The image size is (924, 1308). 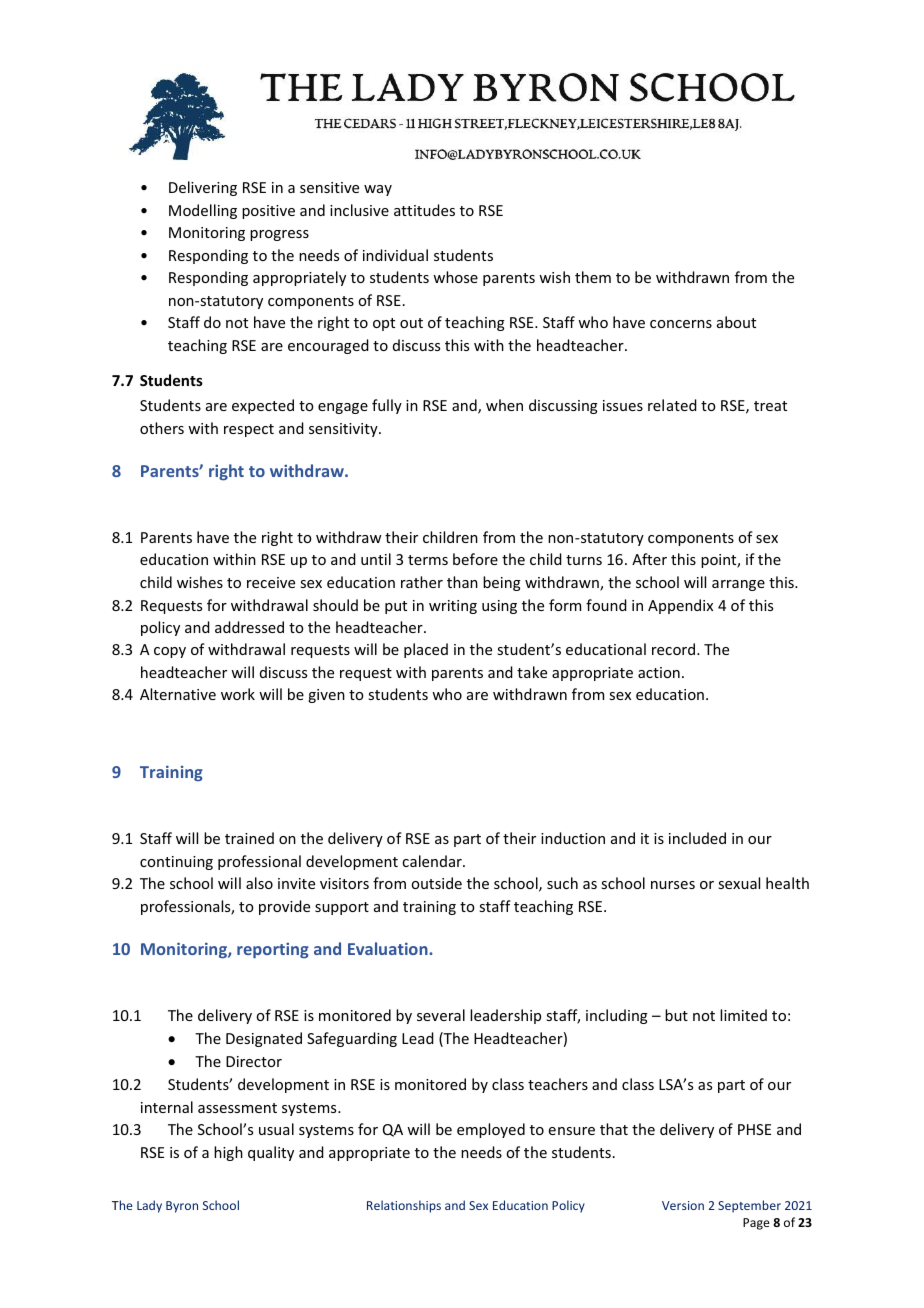 I want to click on Byron, so click(x=182, y=1207).
